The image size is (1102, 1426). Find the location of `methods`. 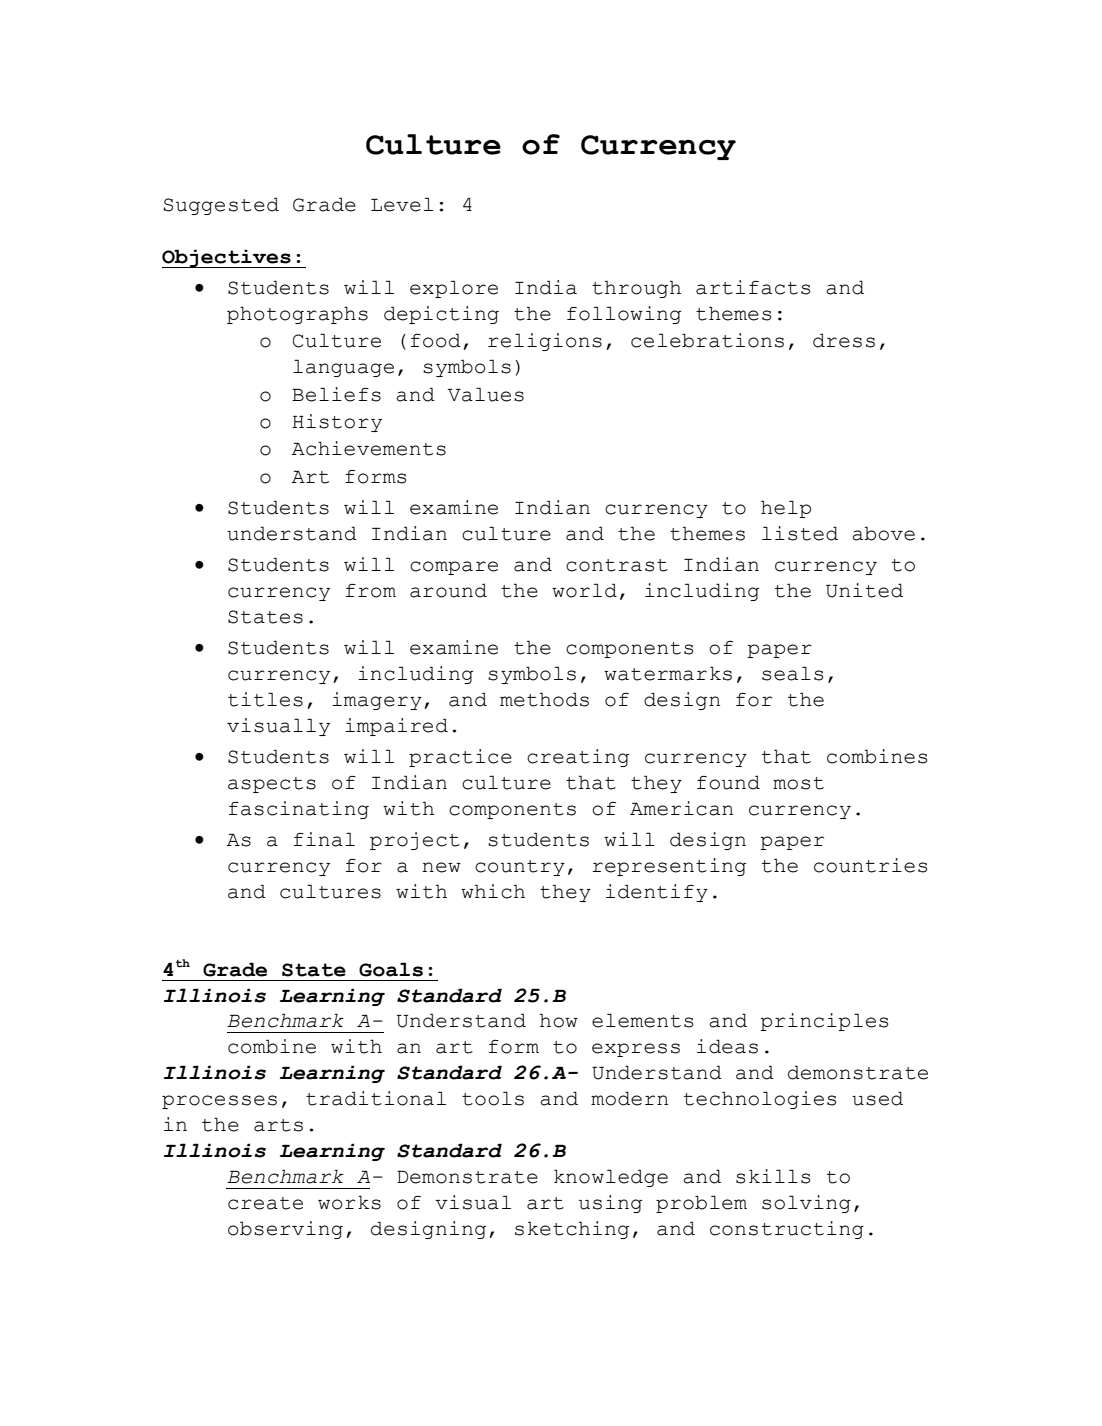

methods is located at coordinates (544, 699).
